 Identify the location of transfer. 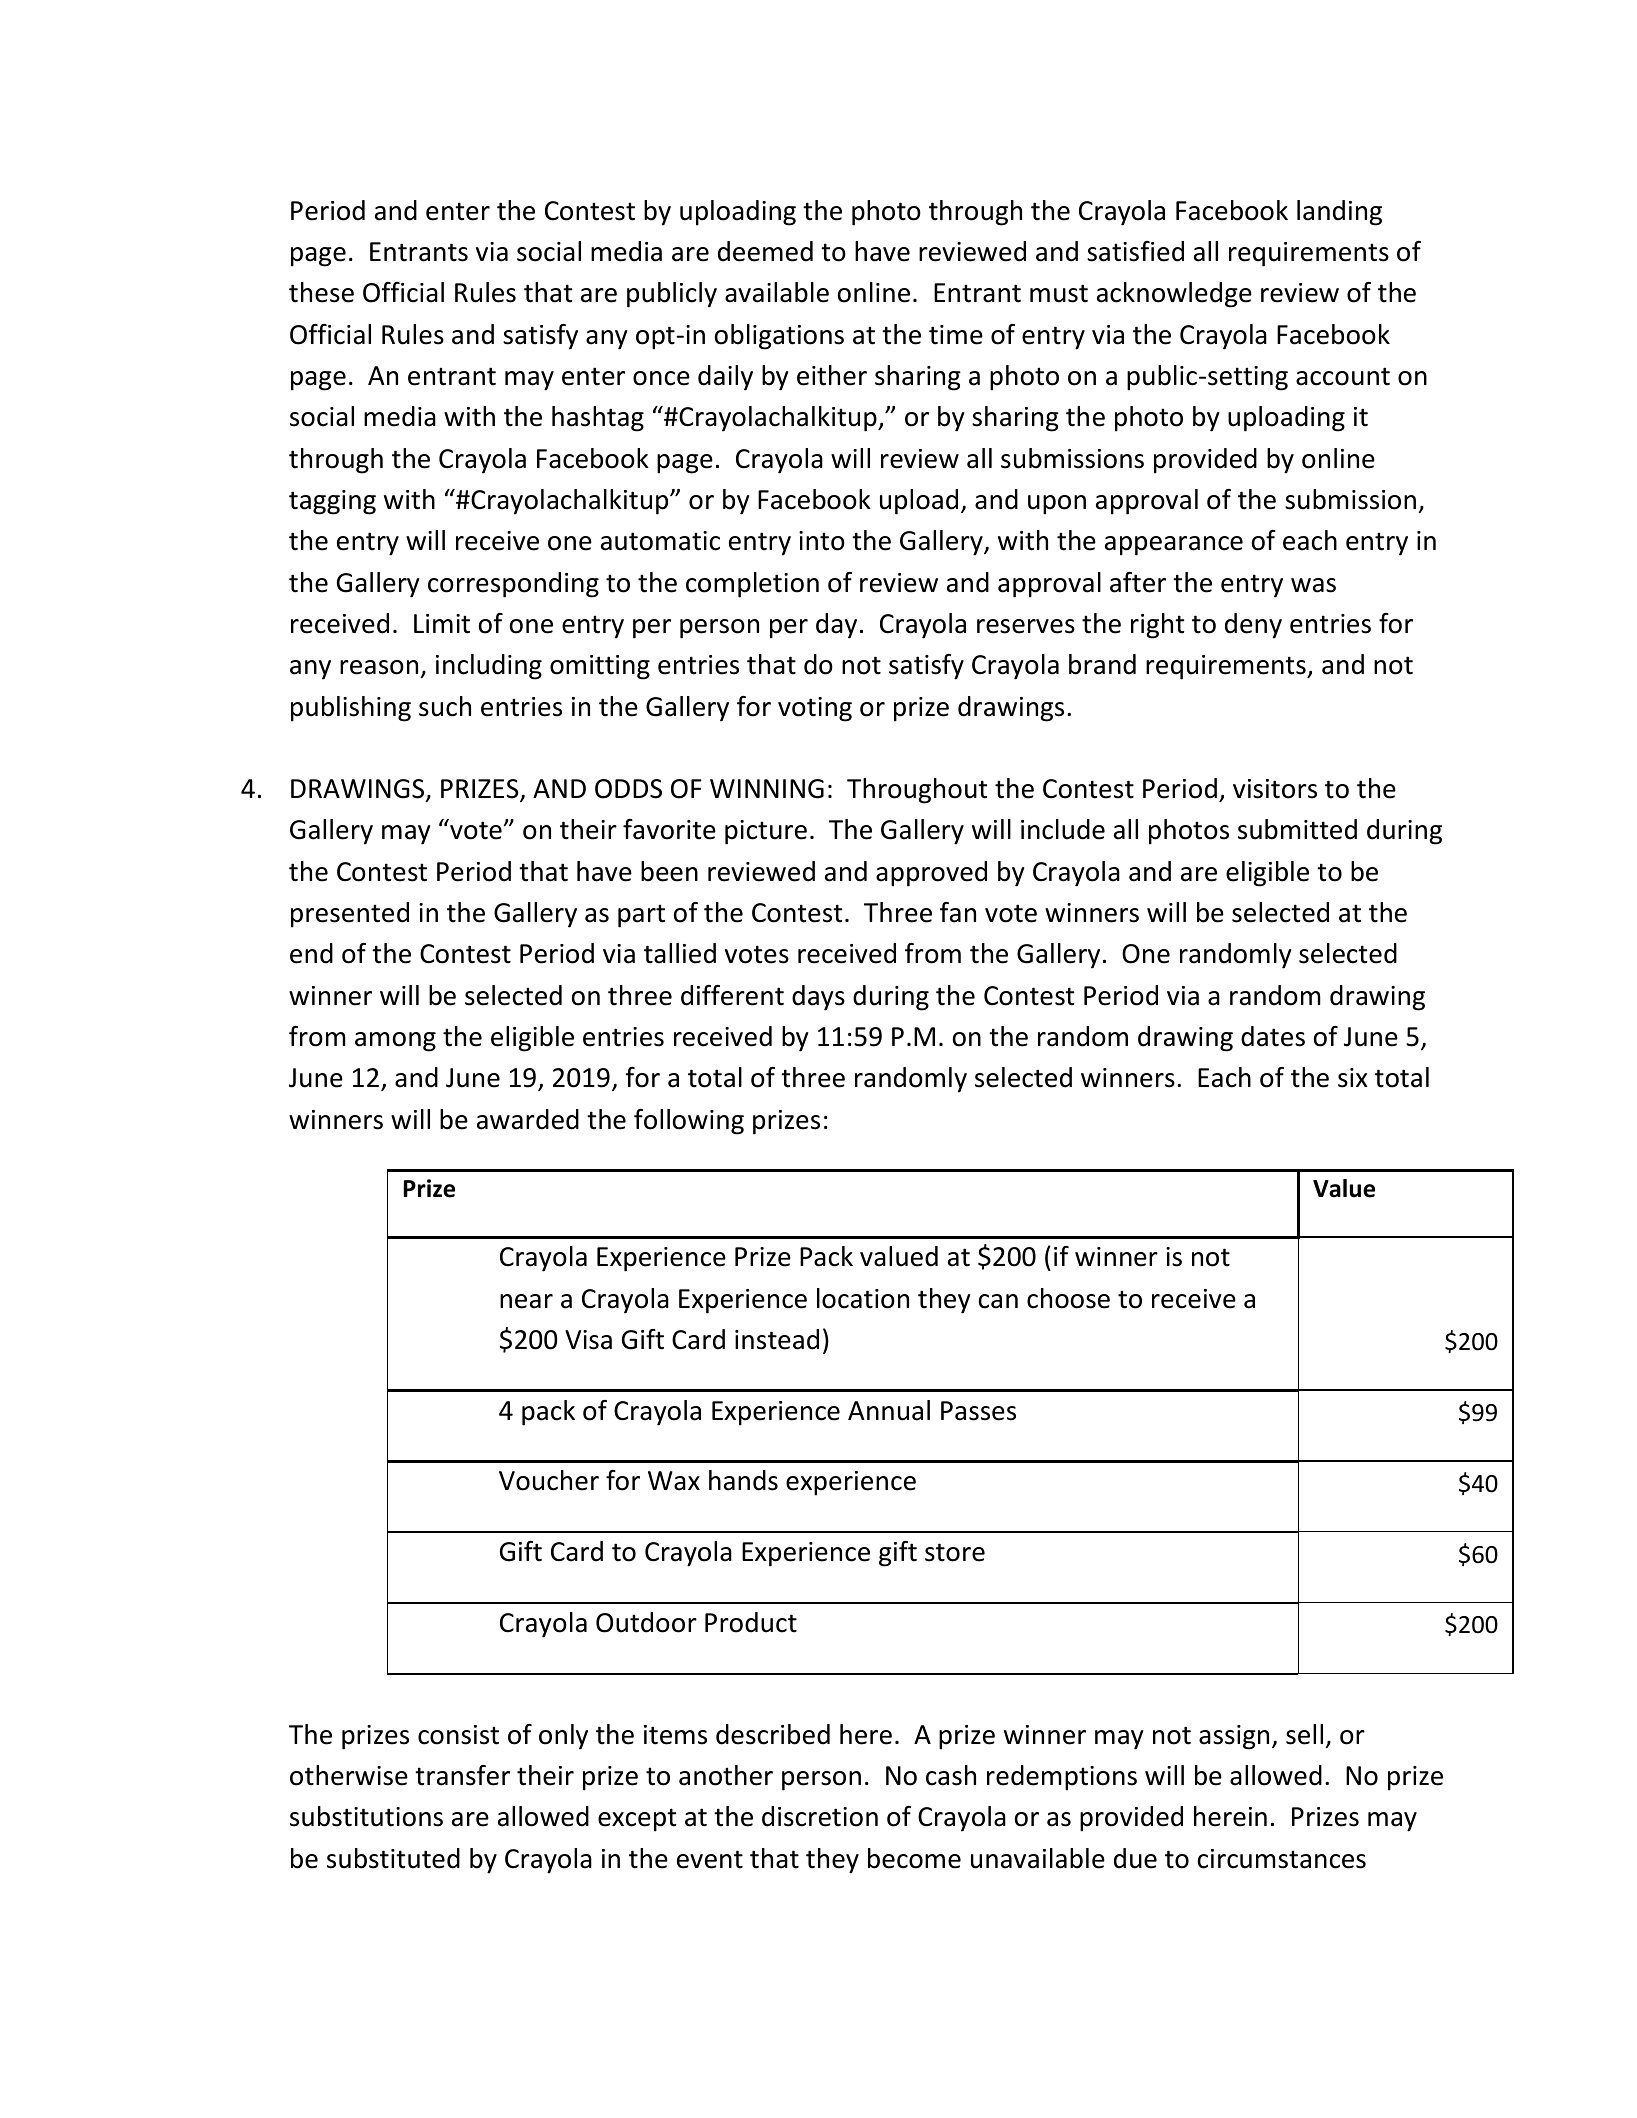
(462, 1775).
